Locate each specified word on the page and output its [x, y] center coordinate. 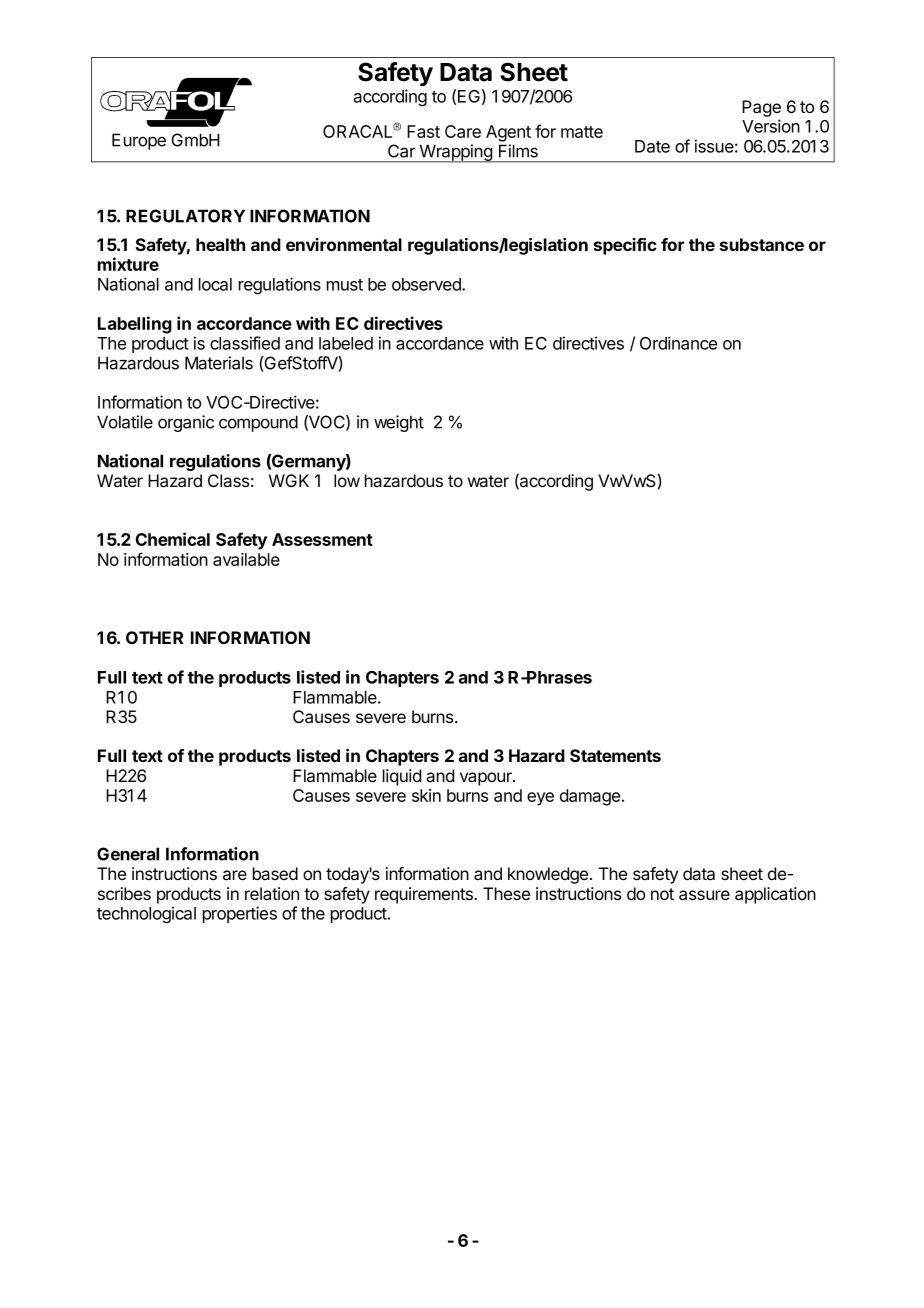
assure [704, 895]
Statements [615, 755]
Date [652, 146]
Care [463, 131]
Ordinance [678, 343]
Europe [139, 141]
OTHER [154, 637]
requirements [425, 895]
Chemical [172, 539]
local [215, 284]
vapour [487, 779]
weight [399, 423]
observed [427, 284]
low [347, 480]
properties [240, 914]
